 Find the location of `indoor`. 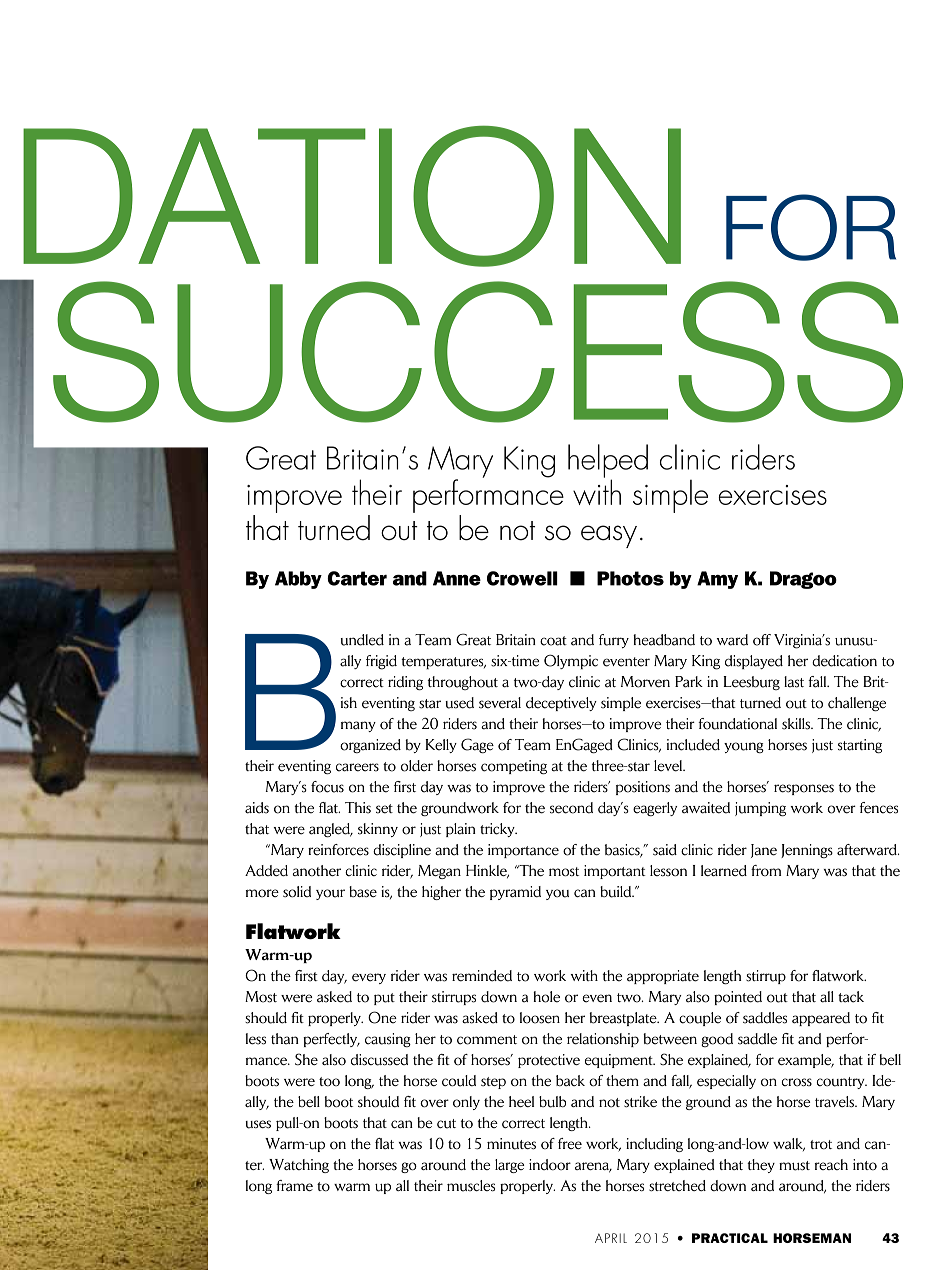

indoor is located at coordinates (550, 1165).
